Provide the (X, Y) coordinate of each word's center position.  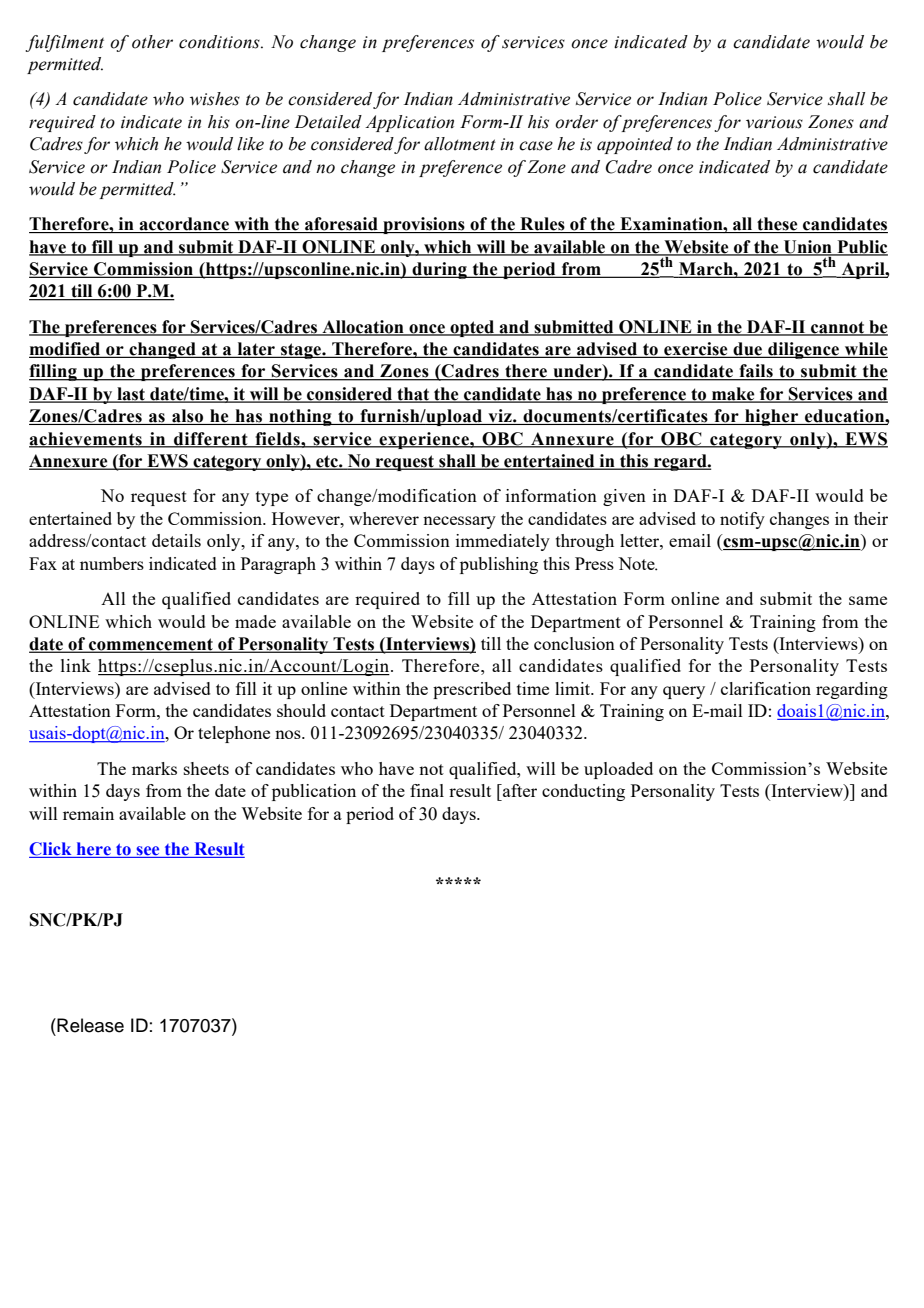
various (774, 122)
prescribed (472, 690)
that (413, 394)
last (131, 394)
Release (89, 1025)
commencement (151, 645)
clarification (766, 688)
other (152, 42)
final (427, 790)
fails (756, 372)
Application (409, 123)
